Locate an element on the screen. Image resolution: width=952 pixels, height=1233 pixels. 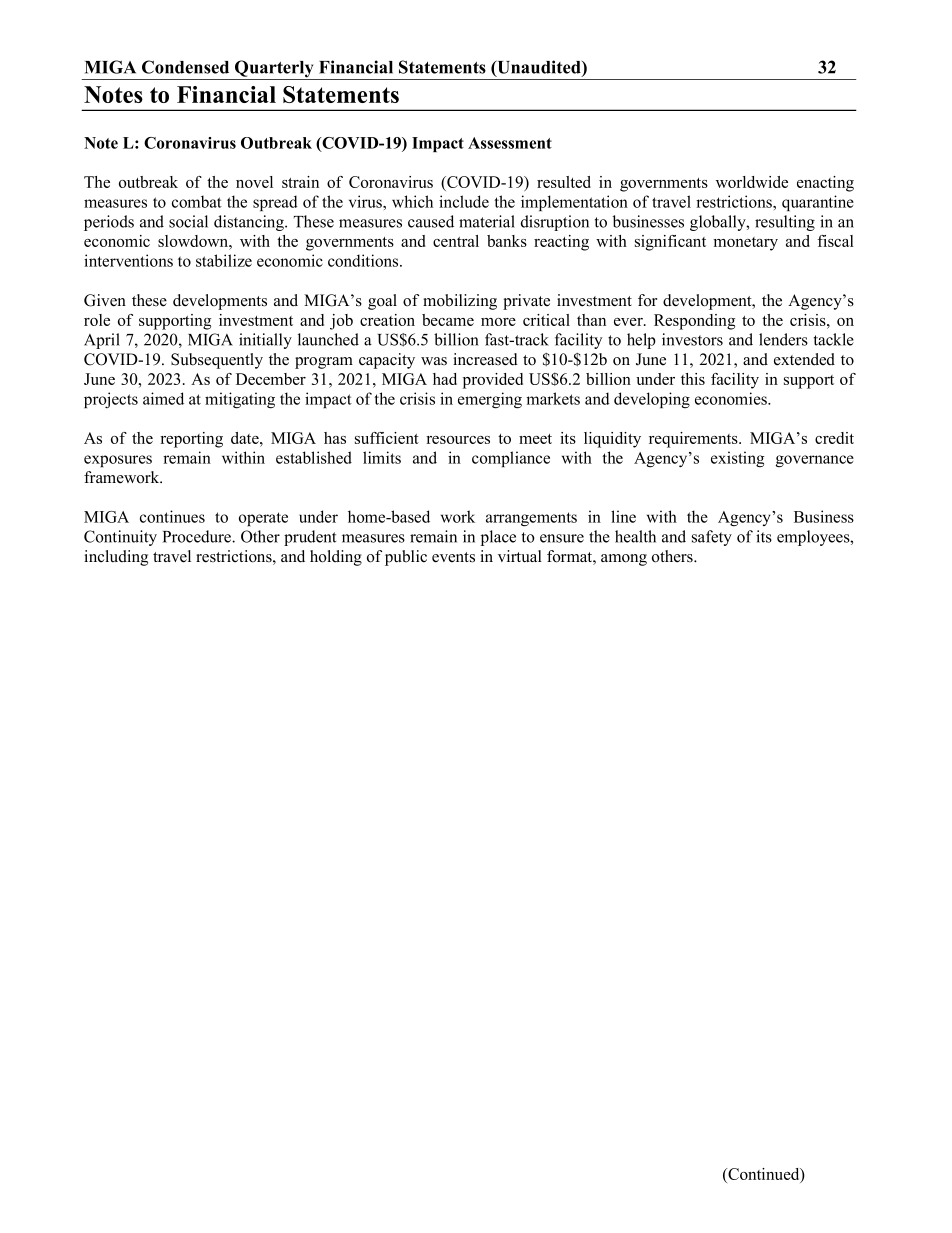
Continuity is located at coordinates (120, 538).
